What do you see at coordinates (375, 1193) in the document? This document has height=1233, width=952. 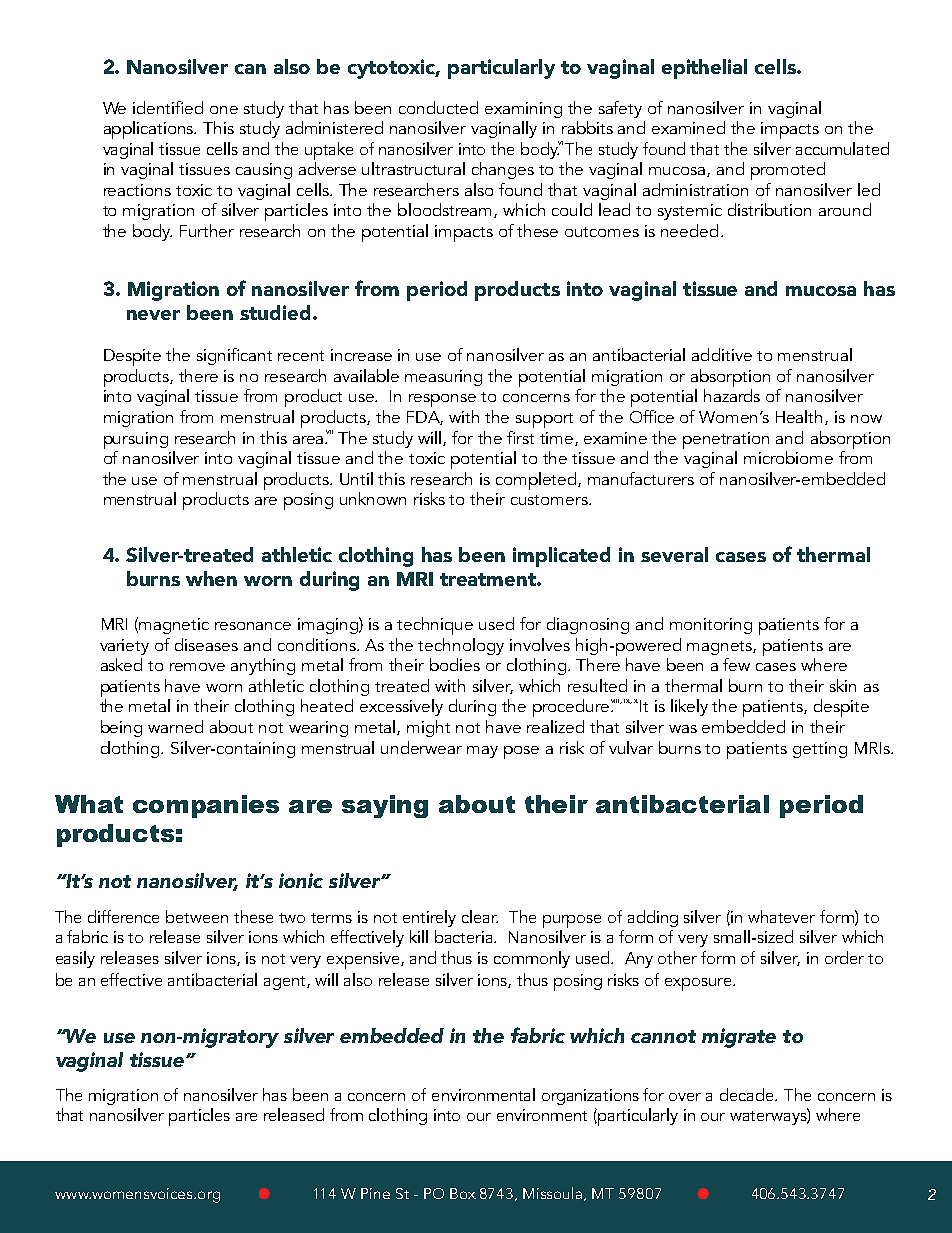 I see `Pine` at bounding box center [375, 1193].
